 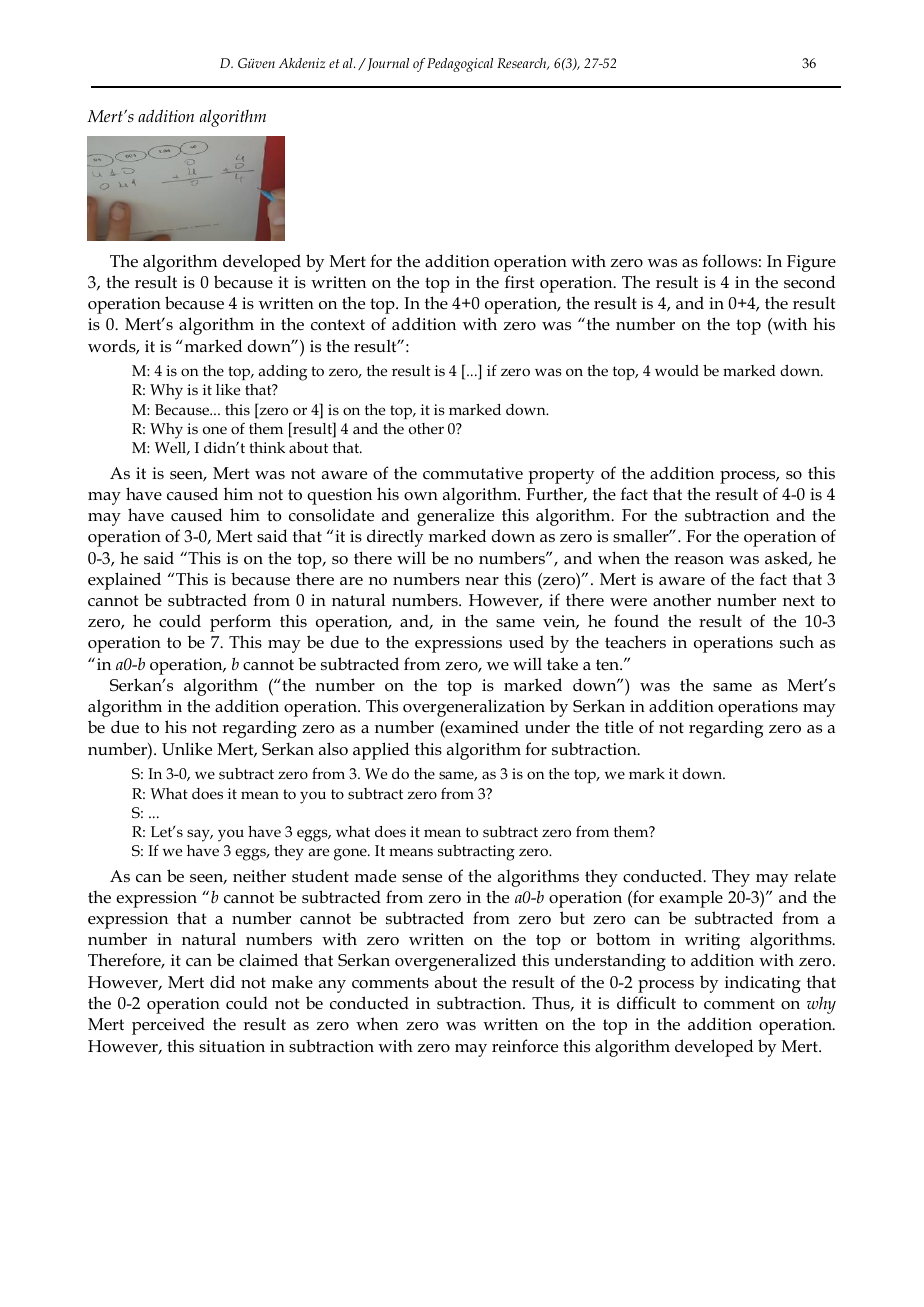 What do you see at coordinates (460, 65) in the screenshot?
I see `Pedagogical` at bounding box center [460, 65].
